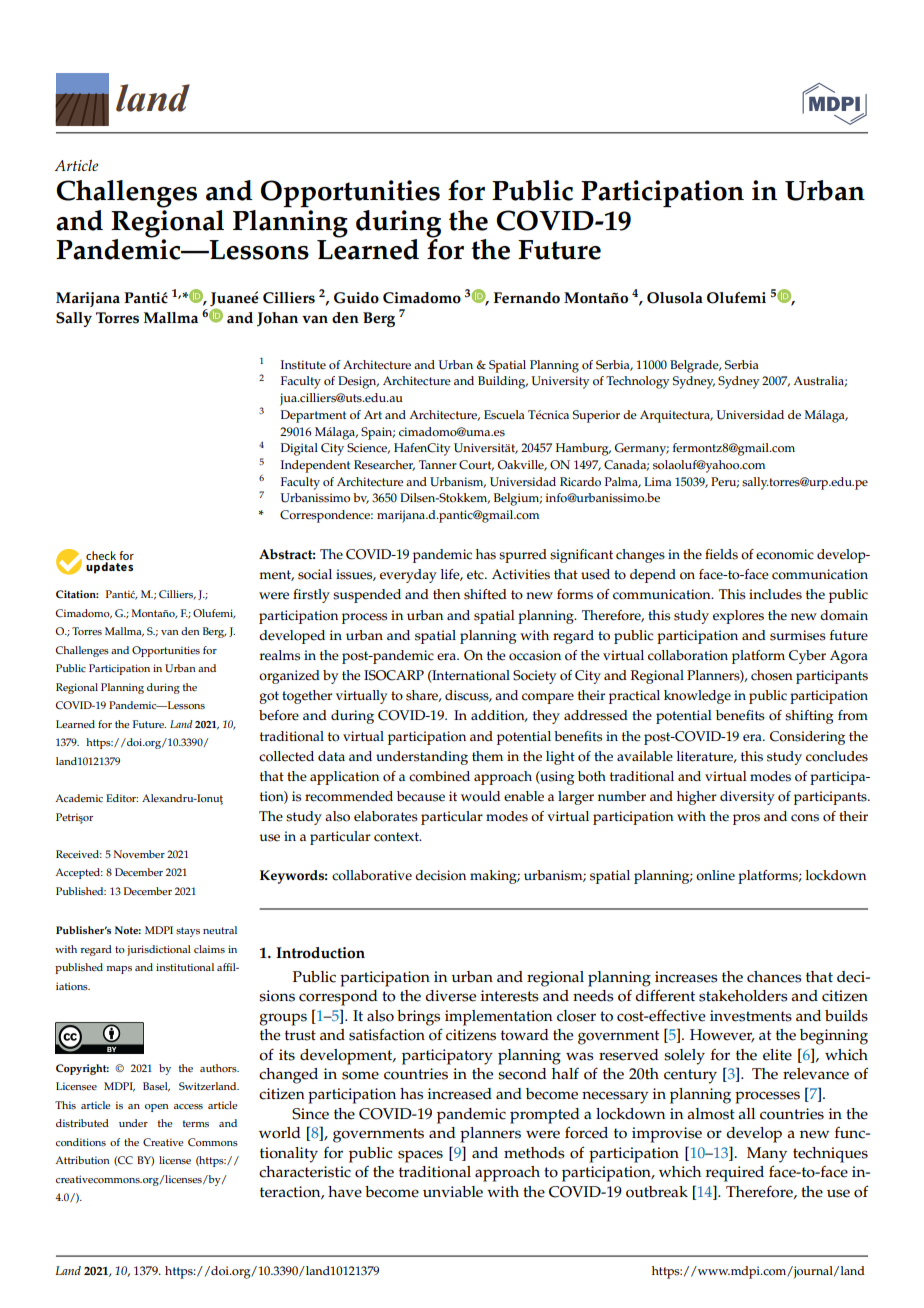 Image resolution: width=924 pixels, height=1308 pixels. What do you see at coordinates (280, 655) in the image?
I see `realms` at bounding box center [280, 655].
